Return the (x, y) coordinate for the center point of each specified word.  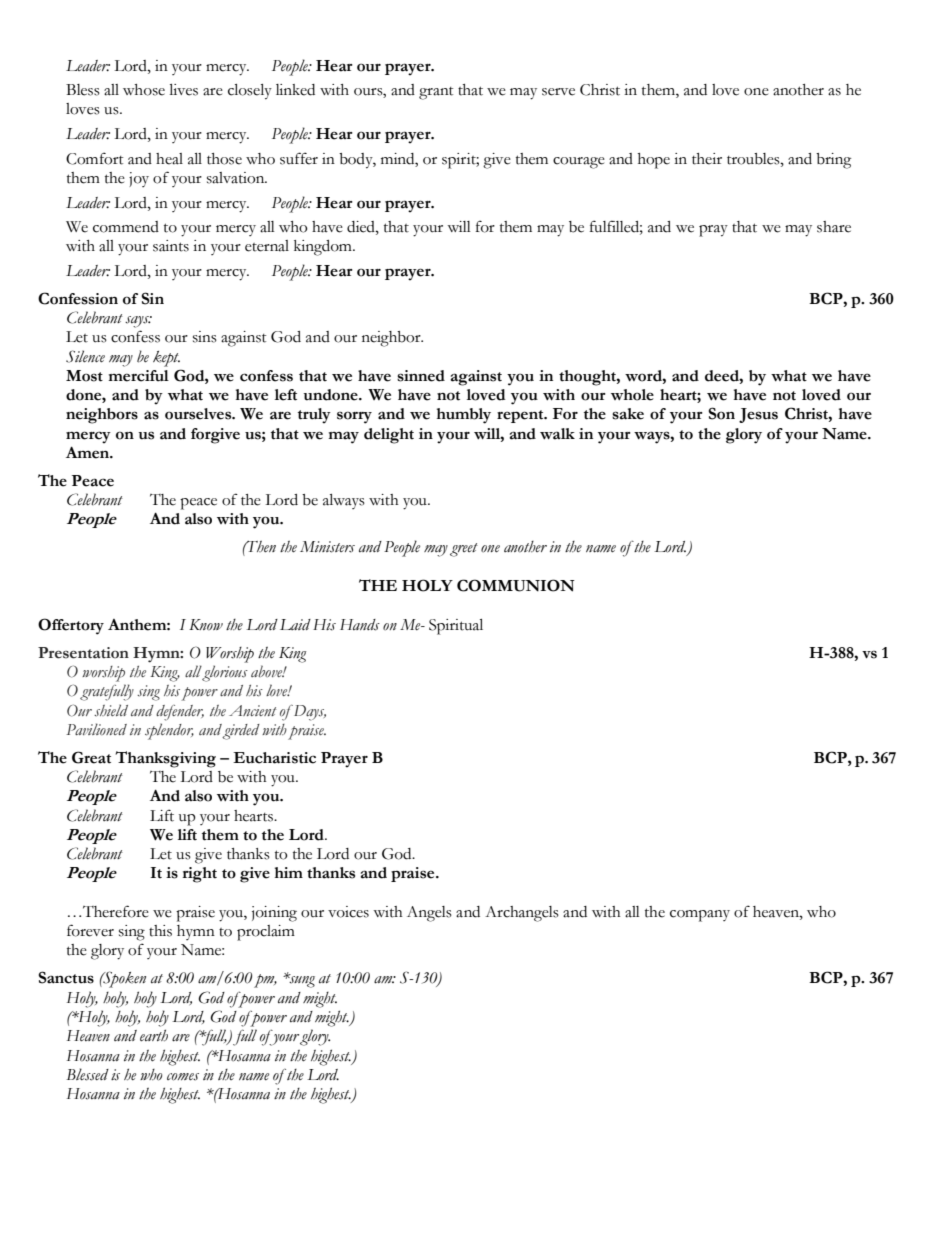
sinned (421, 376)
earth (154, 1035)
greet (464, 550)
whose (144, 90)
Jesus (758, 415)
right (200, 875)
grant (436, 93)
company (700, 916)
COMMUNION (516, 585)
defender (180, 713)
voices (348, 912)
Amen (89, 452)
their (707, 159)
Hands (360, 625)
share (834, 227)
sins (205, 337)
